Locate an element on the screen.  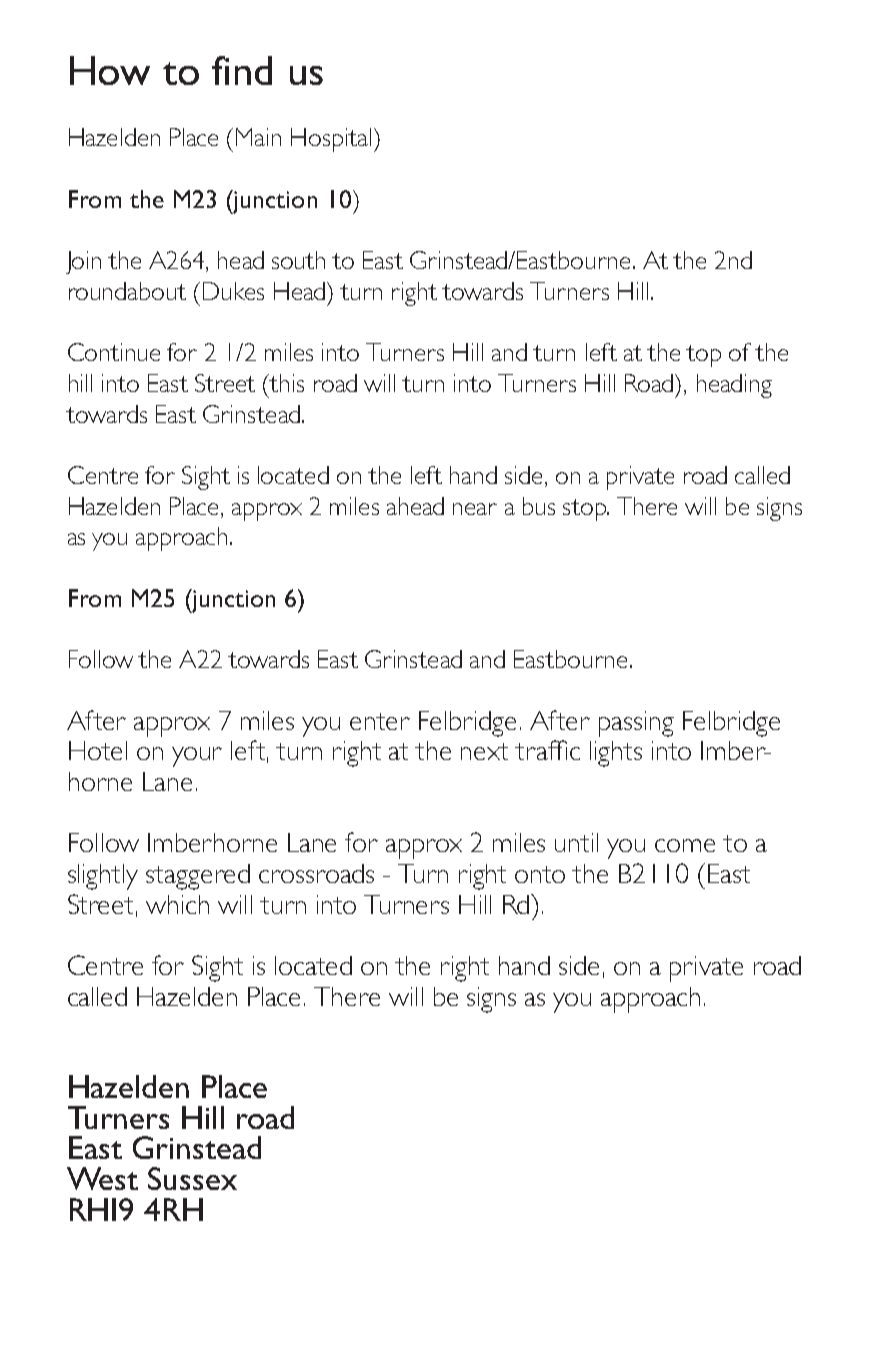
West is located at coordinates (102, 1178).
